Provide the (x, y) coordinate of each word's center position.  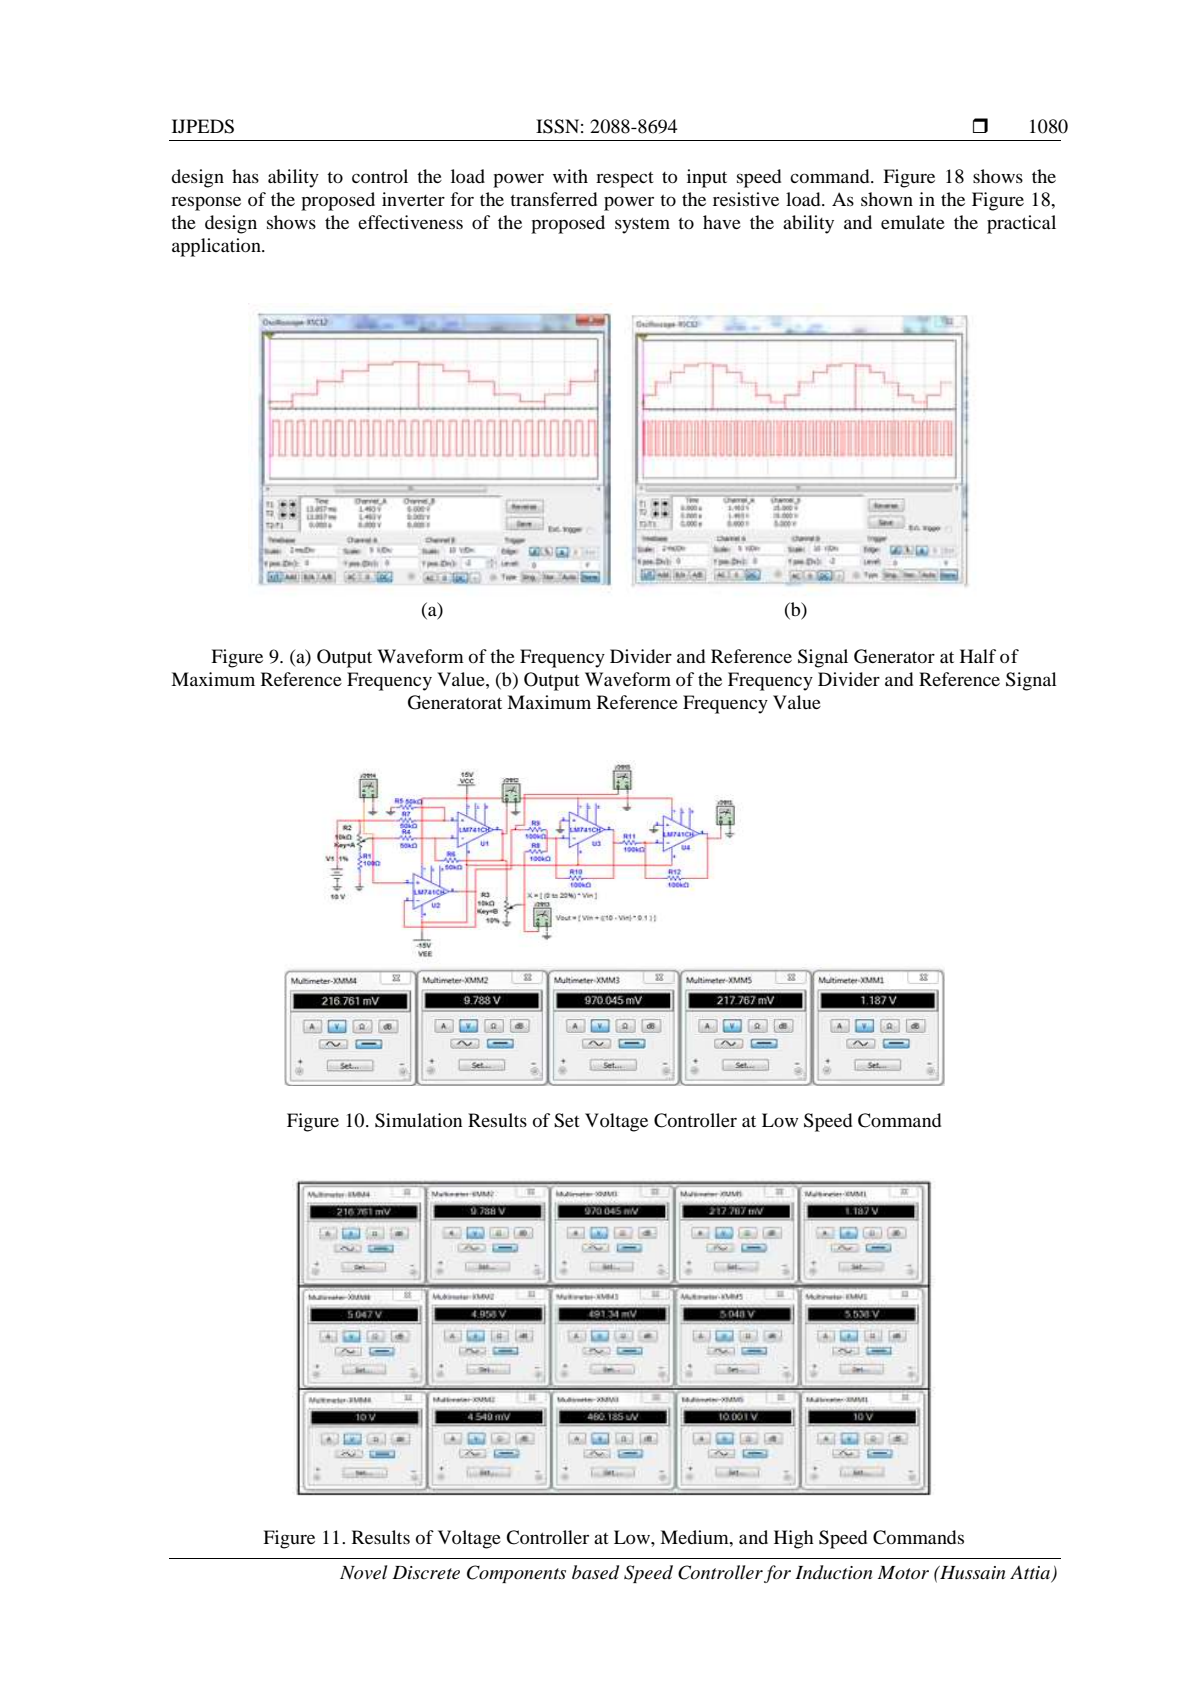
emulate (913, 222)
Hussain (971, 1572)
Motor (903, 1573)
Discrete (426, 1572)
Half (978, 656)
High (794, 1539)
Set (566, 1120)
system (642, 225)
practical (1021, 224)
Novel (364, 1572)
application (217, 247)
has (245, 176)
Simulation (418, 1120)
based (595, 1572)
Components (516, 1574)
